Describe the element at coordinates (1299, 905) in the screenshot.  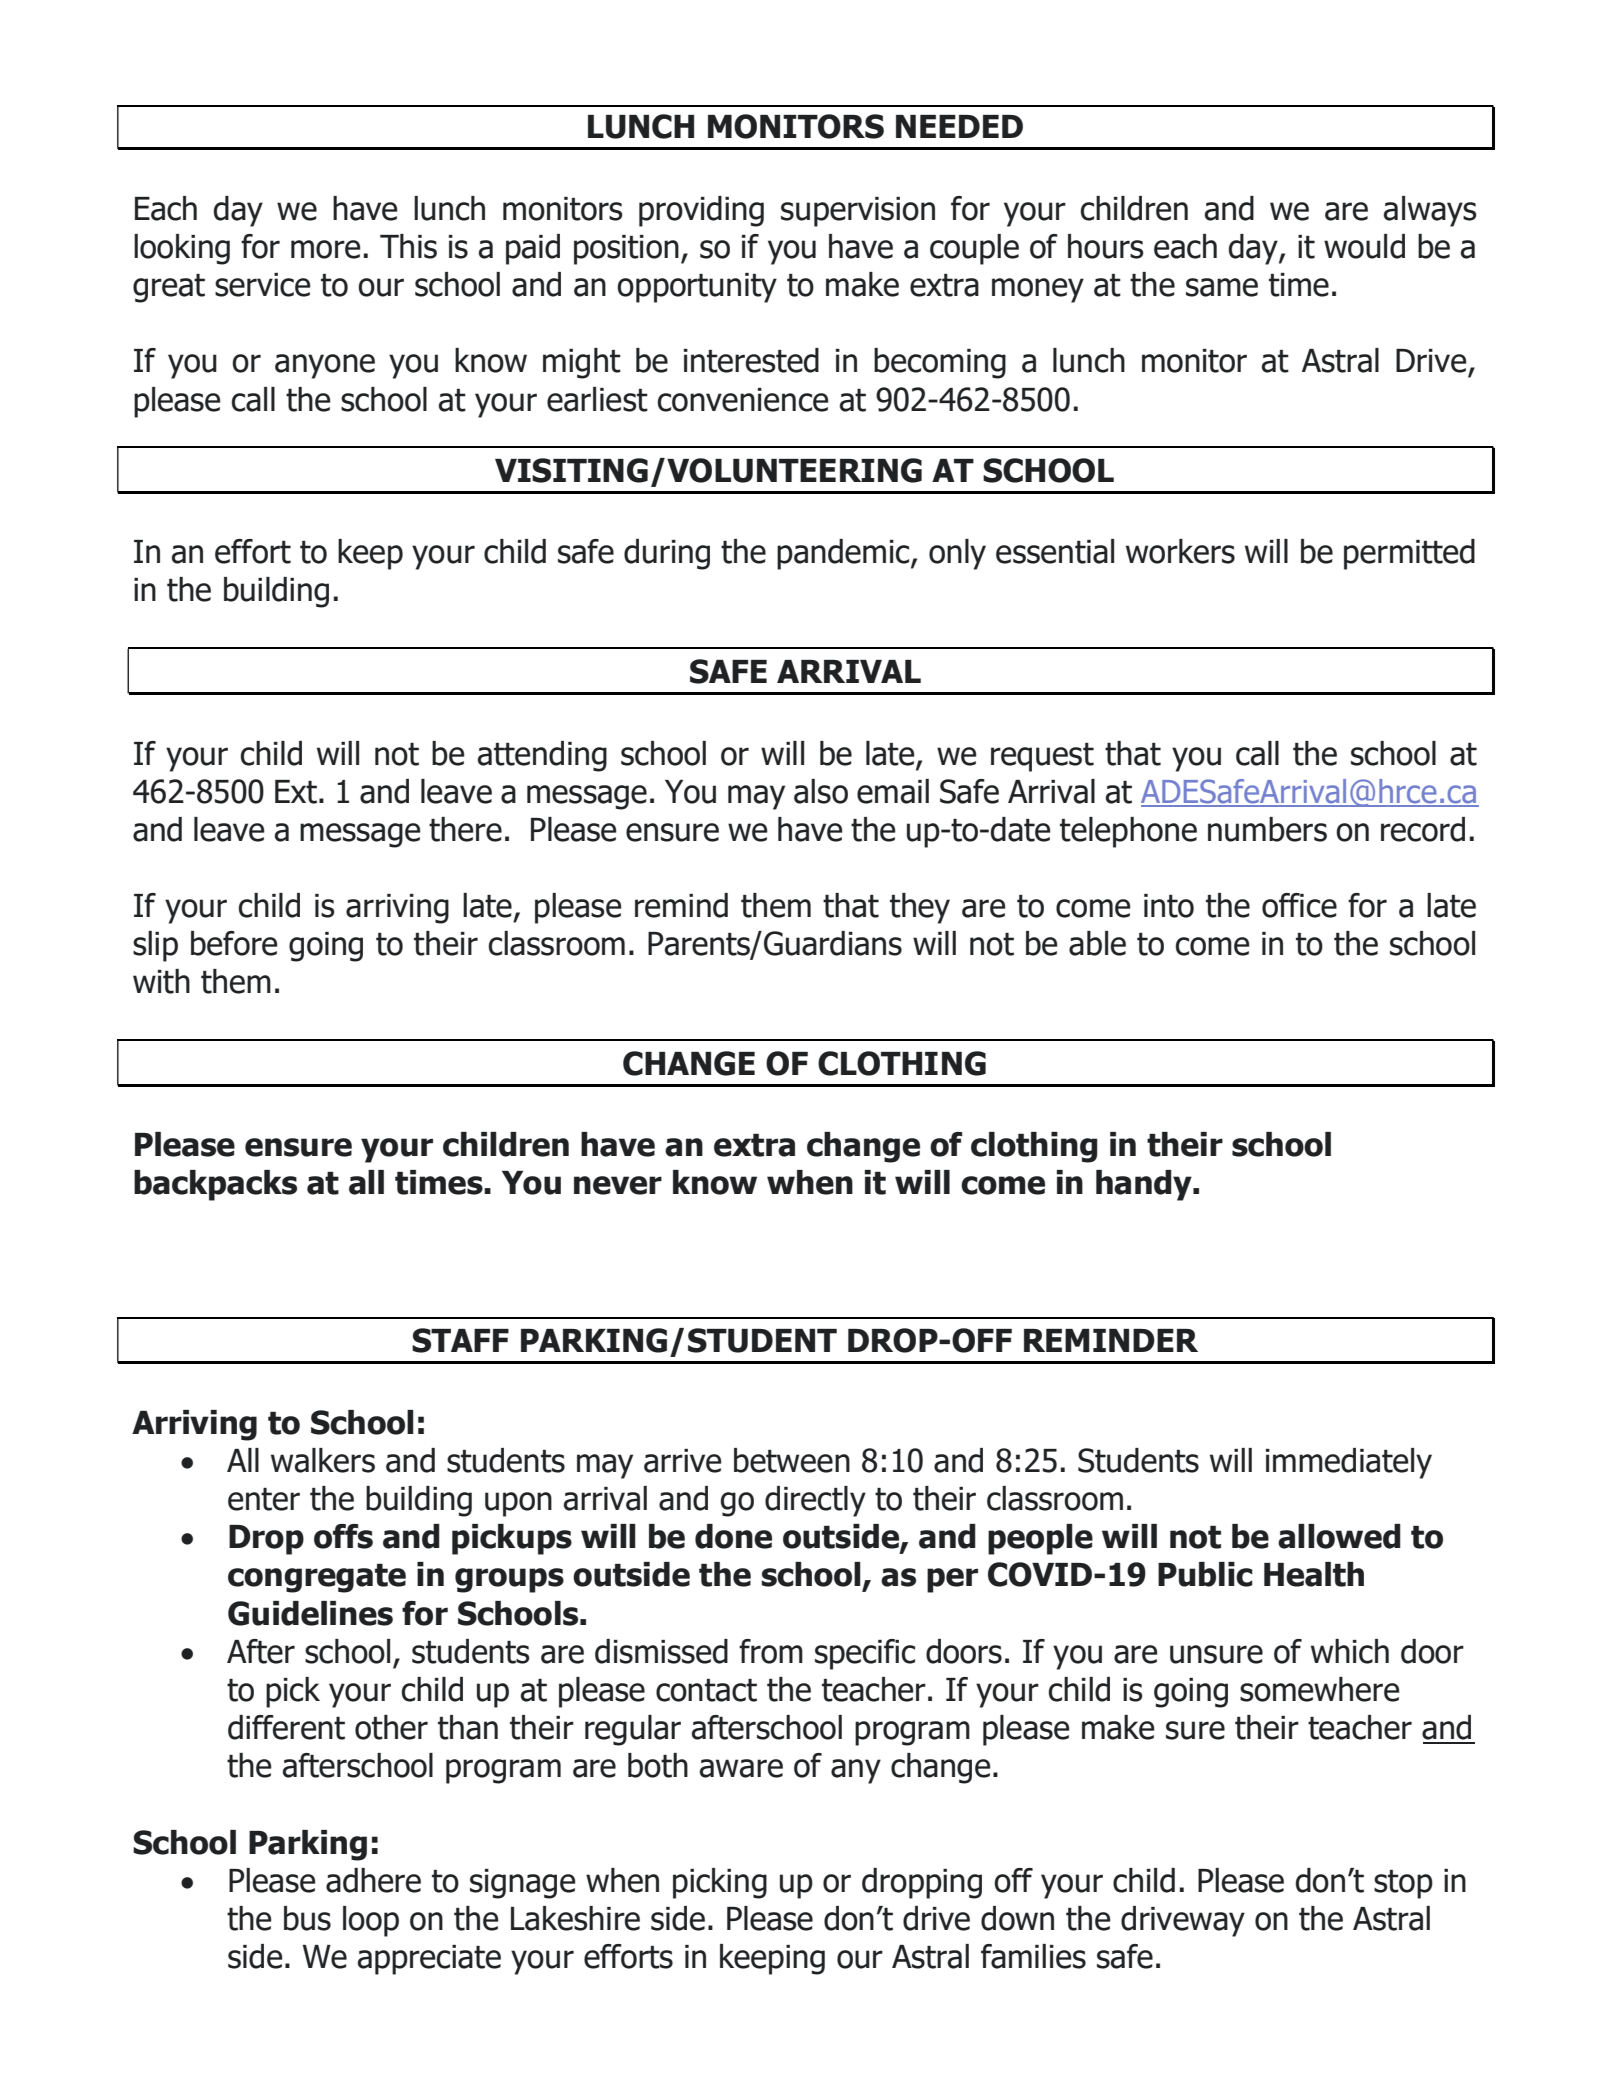
I see `office` at that location.
